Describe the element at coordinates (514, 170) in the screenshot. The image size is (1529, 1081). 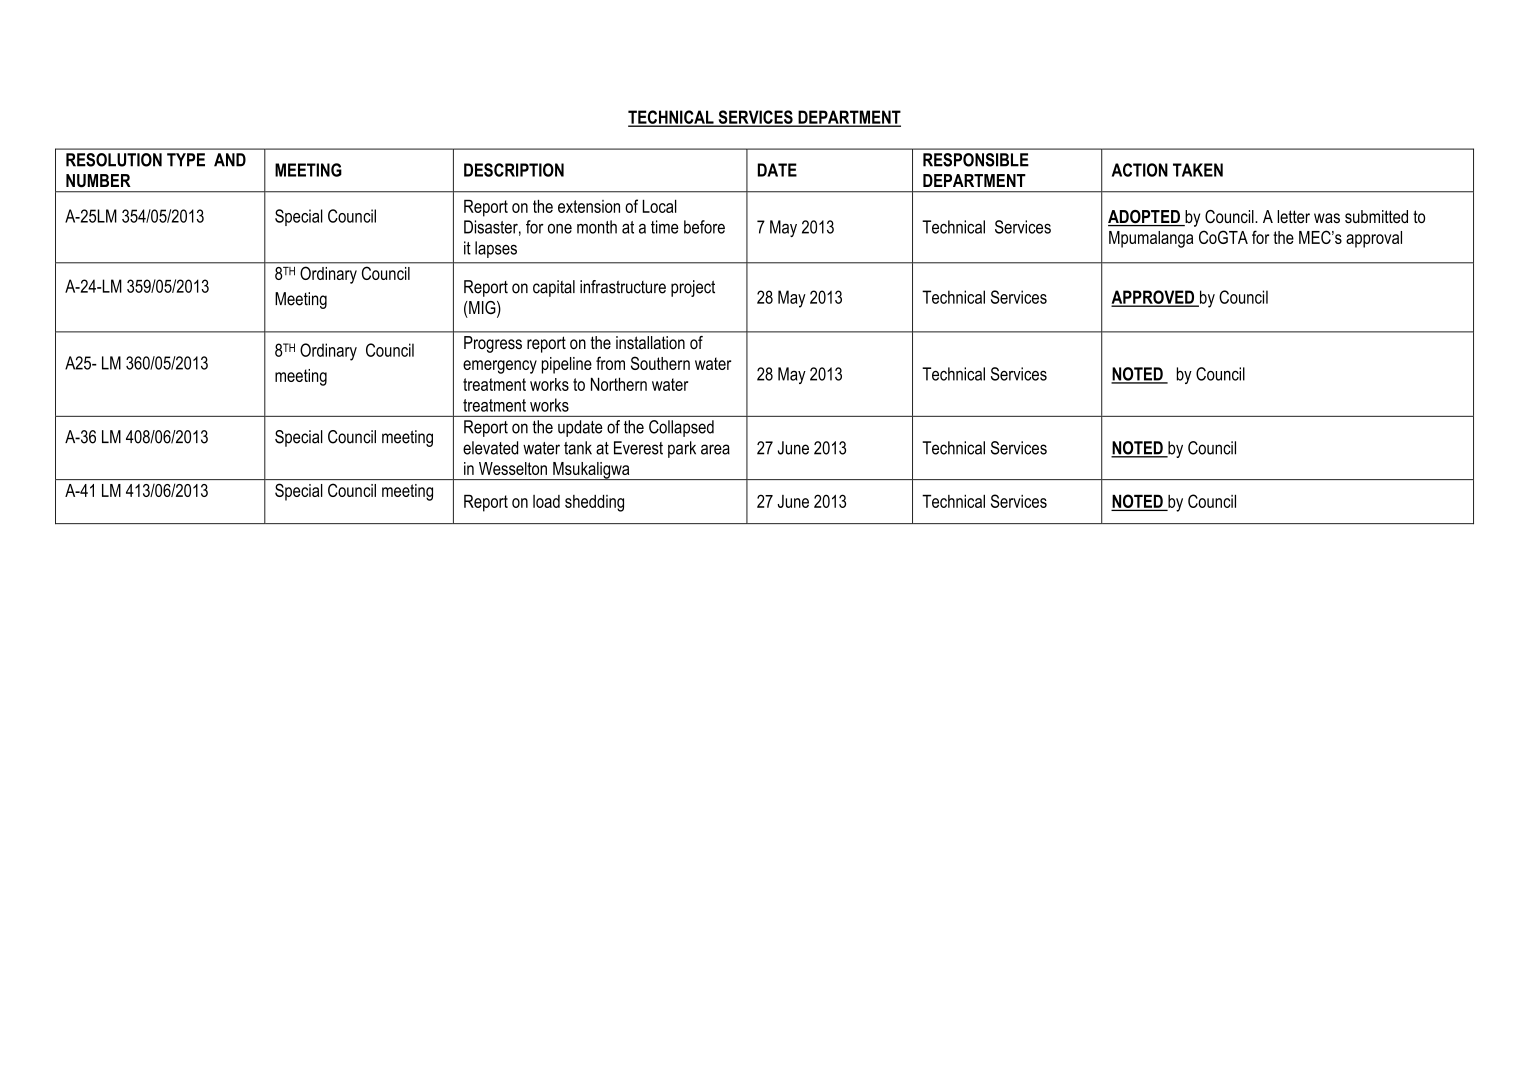
I see `DESCRIPTION` at that location.
